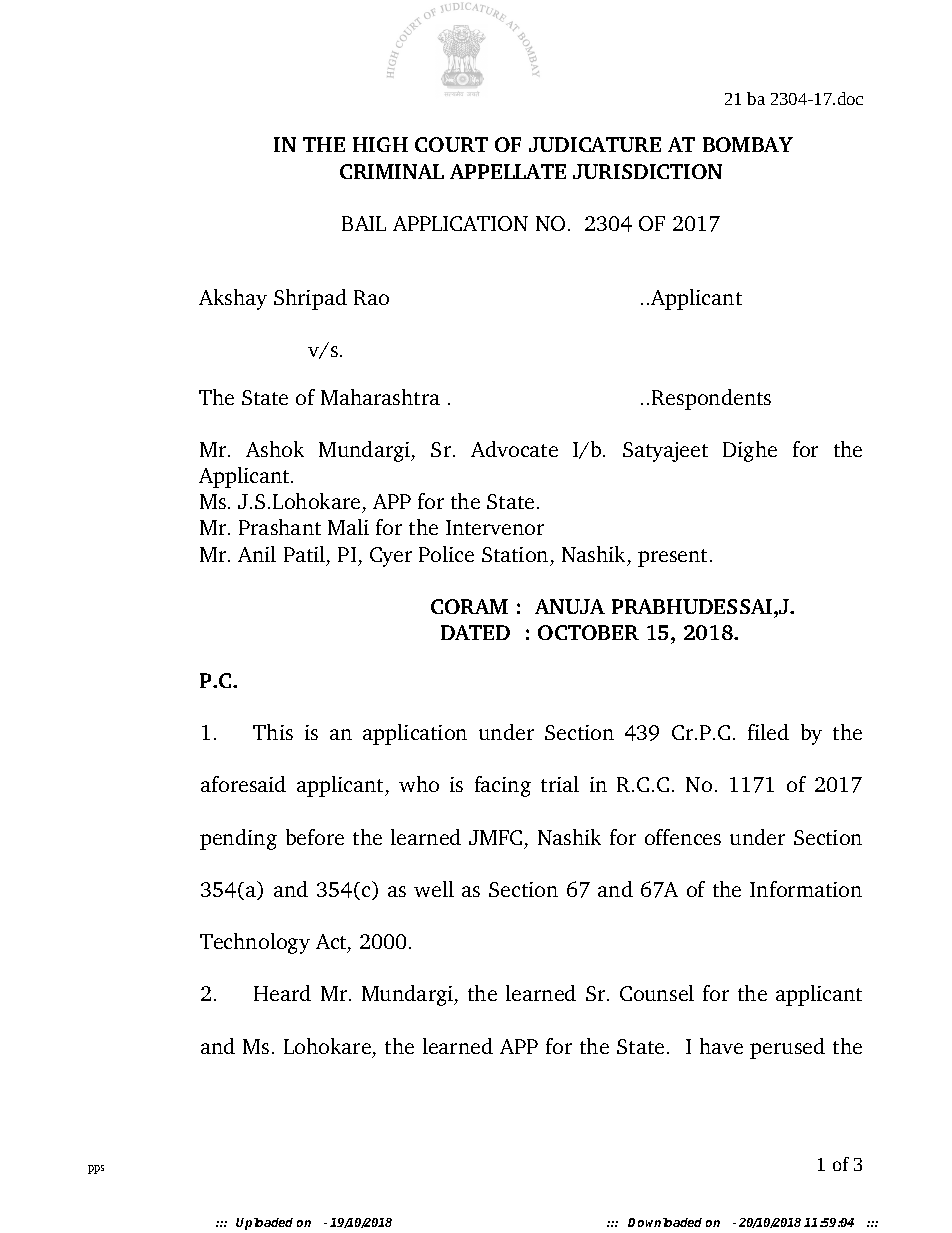 Image resolution: width=952 pixels, height=1233 pixels. I want to click on have, so click(721, 1046).
